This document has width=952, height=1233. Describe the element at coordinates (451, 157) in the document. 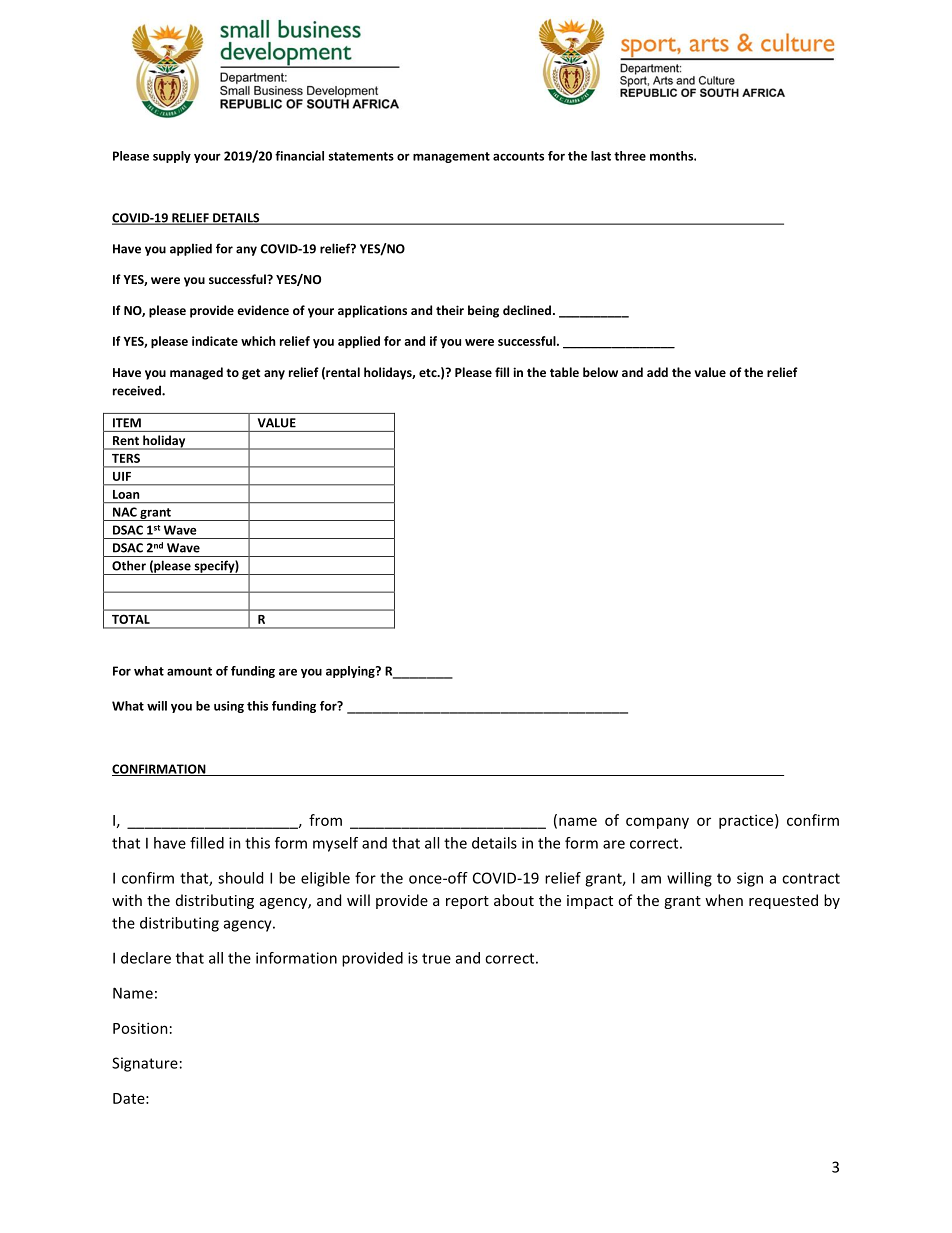

I see `management` at that location.
